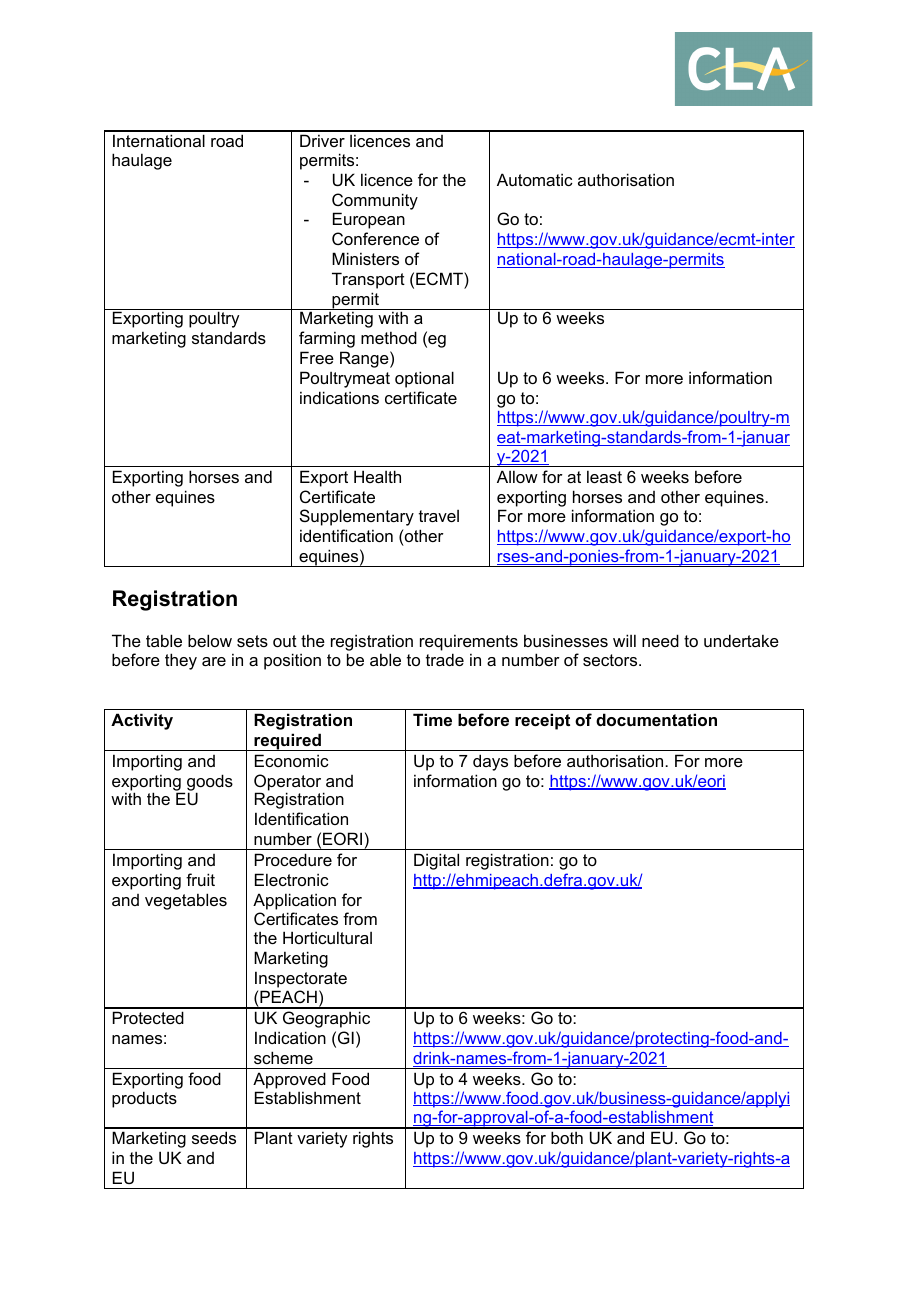 This image has width=924, height=1308. I want to click on days, so click(490, 762).
